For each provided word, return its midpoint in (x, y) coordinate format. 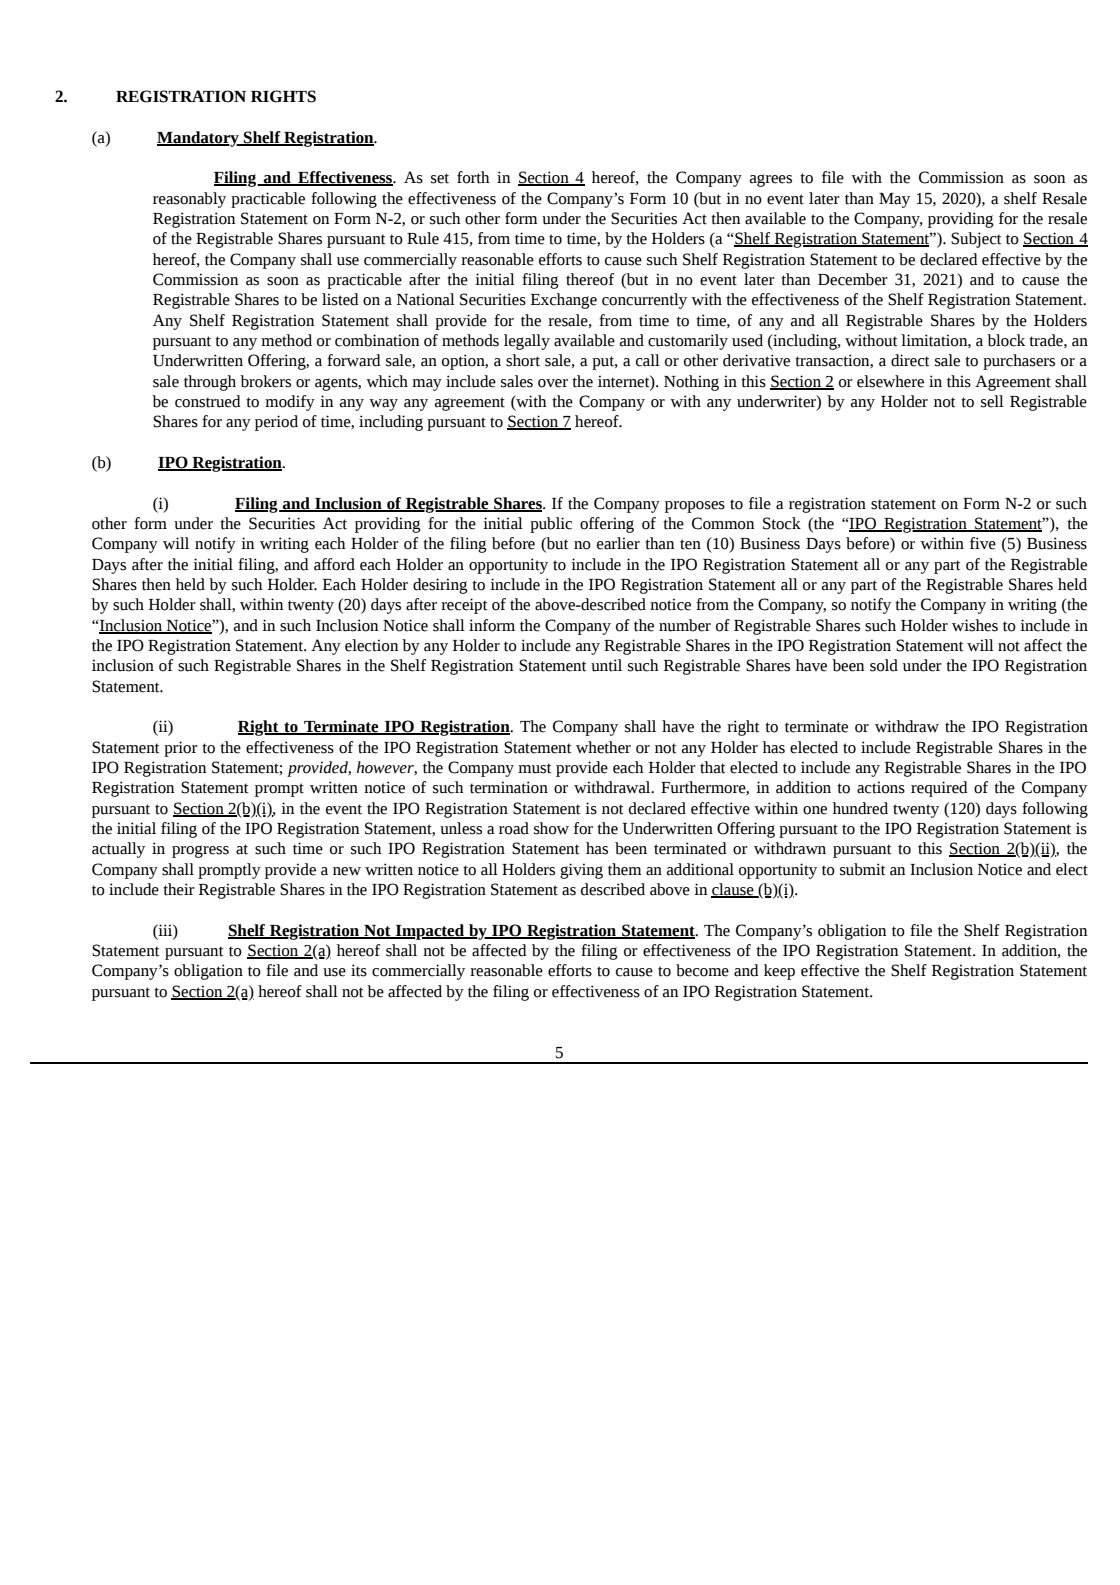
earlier (618, 543)
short (523, 360)
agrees (771, 180)
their (179, 889)
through (210, 383)
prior (181, 749)
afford (334, 564)
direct (910, 360)
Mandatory (199, 139)
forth (473, 177)
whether (603, 747)
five (983, 543)
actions (881, 787)
